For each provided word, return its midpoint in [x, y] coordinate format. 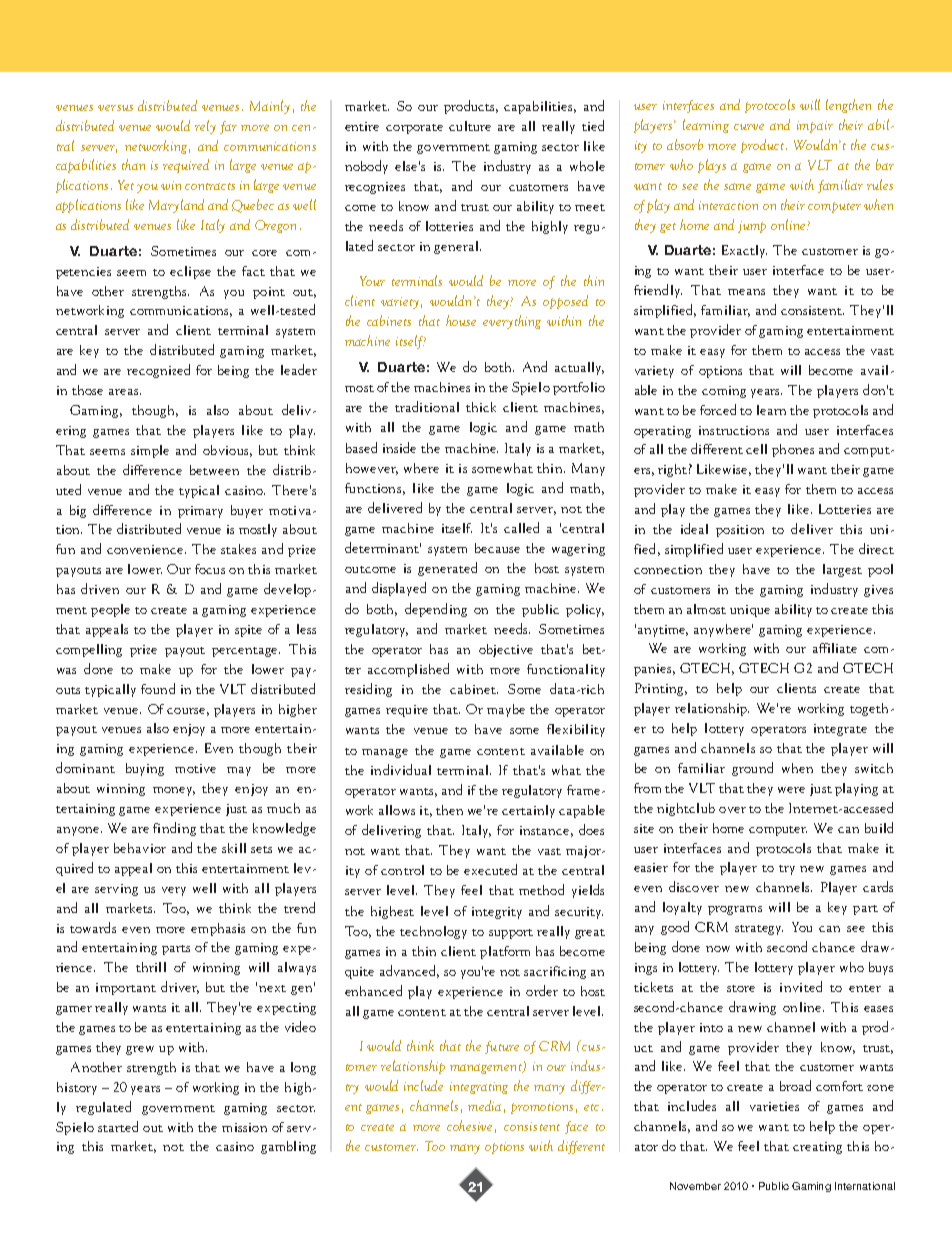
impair [815, 127]
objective [506, 650]
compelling [89, 650]
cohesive [469, 1125]
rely [205, 127]
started [118, 1126]
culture [470, 126]
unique [750, 611]
